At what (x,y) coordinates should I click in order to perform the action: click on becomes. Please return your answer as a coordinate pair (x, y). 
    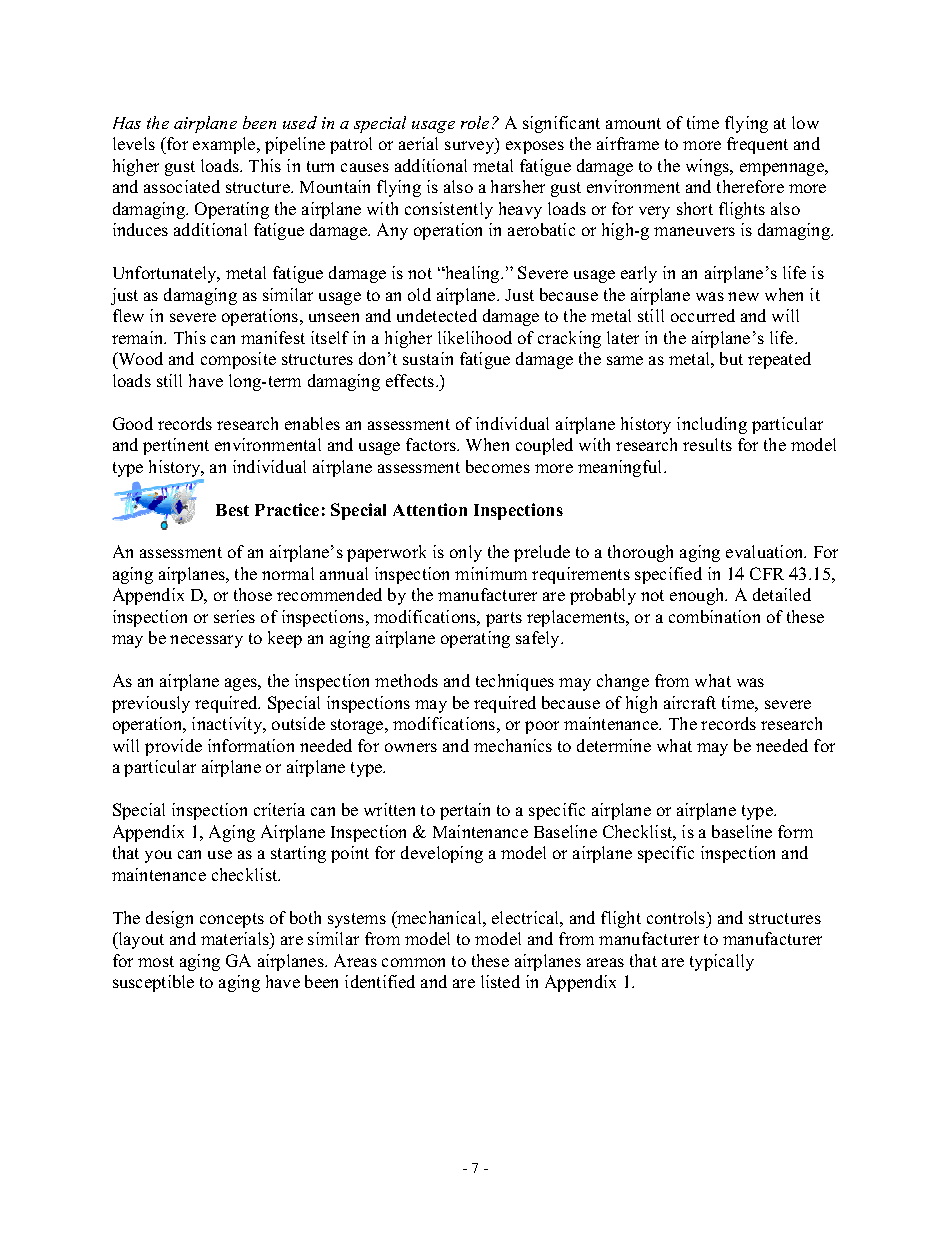
    Looking at the image, I should click on (498, 466).
